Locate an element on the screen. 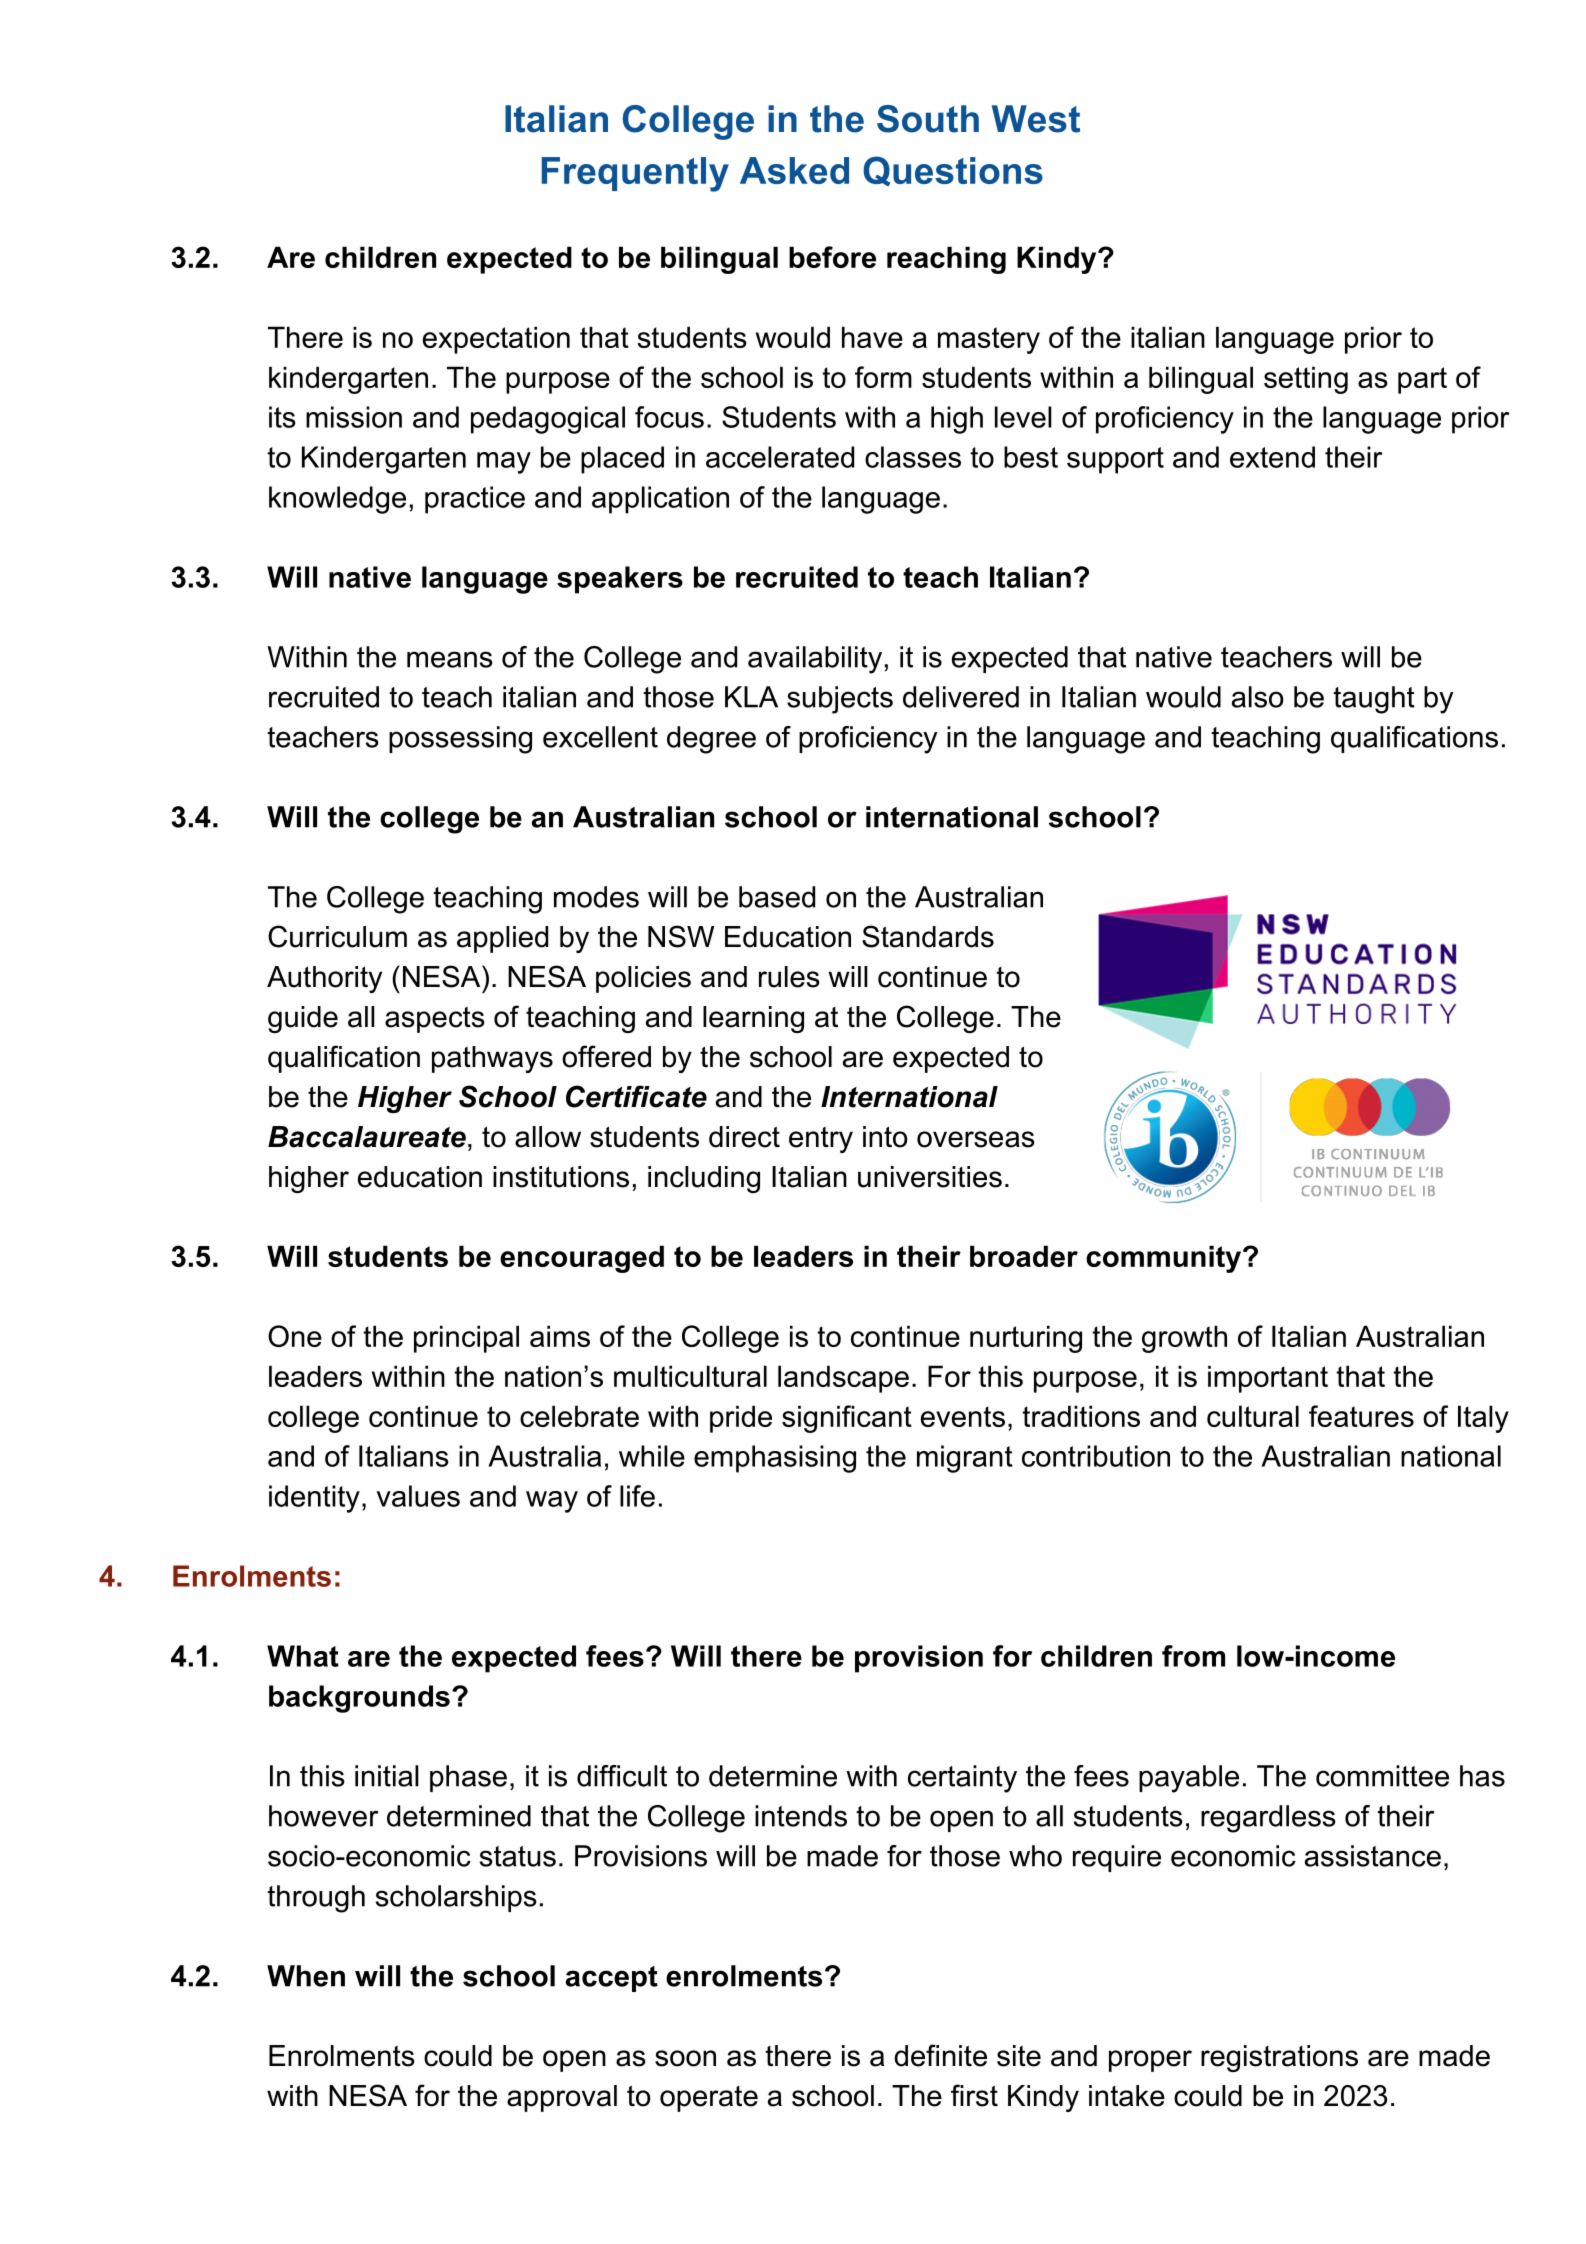 The height and width of the screenshot is (2244, 1586). setting is located at coordinates (1306, 380).
